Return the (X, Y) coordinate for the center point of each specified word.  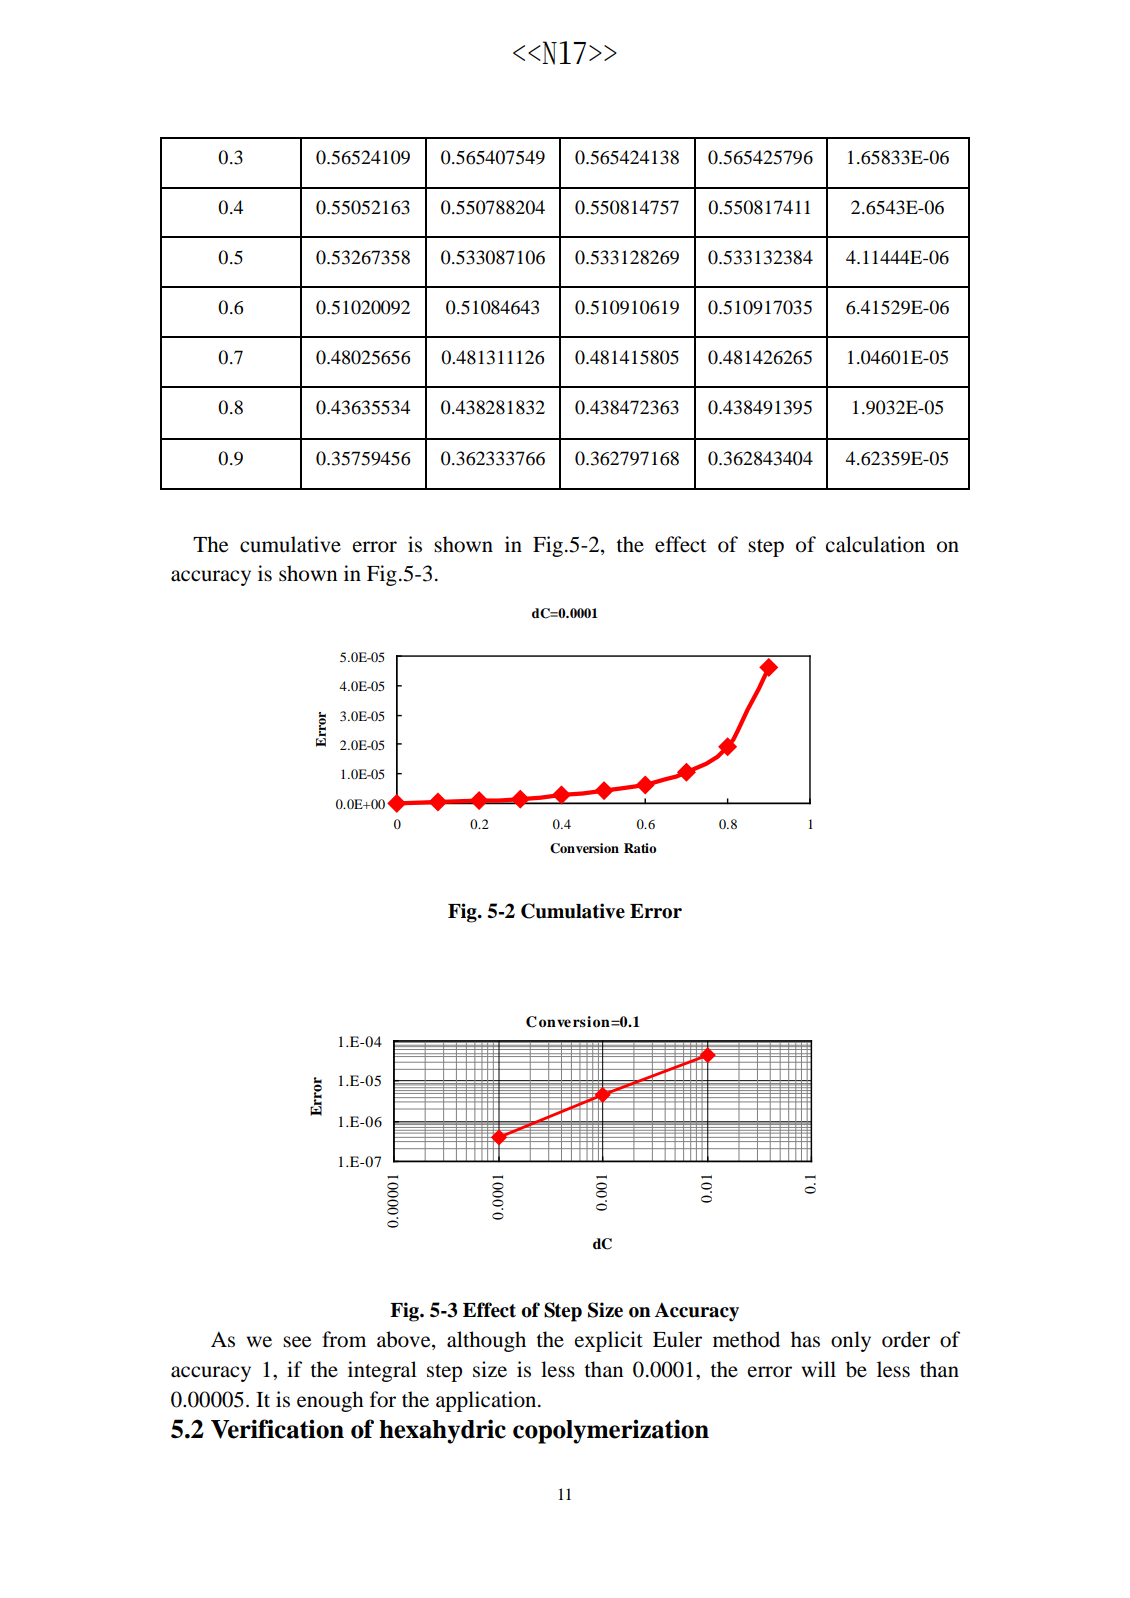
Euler (677, 1339)
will (819, 1369)
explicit (609, 1341)
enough (330, 1401)
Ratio (640, 848)
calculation (875, 544)
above (405, 1340)
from (344, 1339)
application (487, 1401)
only (851, 1341)
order (906, 1339)
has (805, 1339)
